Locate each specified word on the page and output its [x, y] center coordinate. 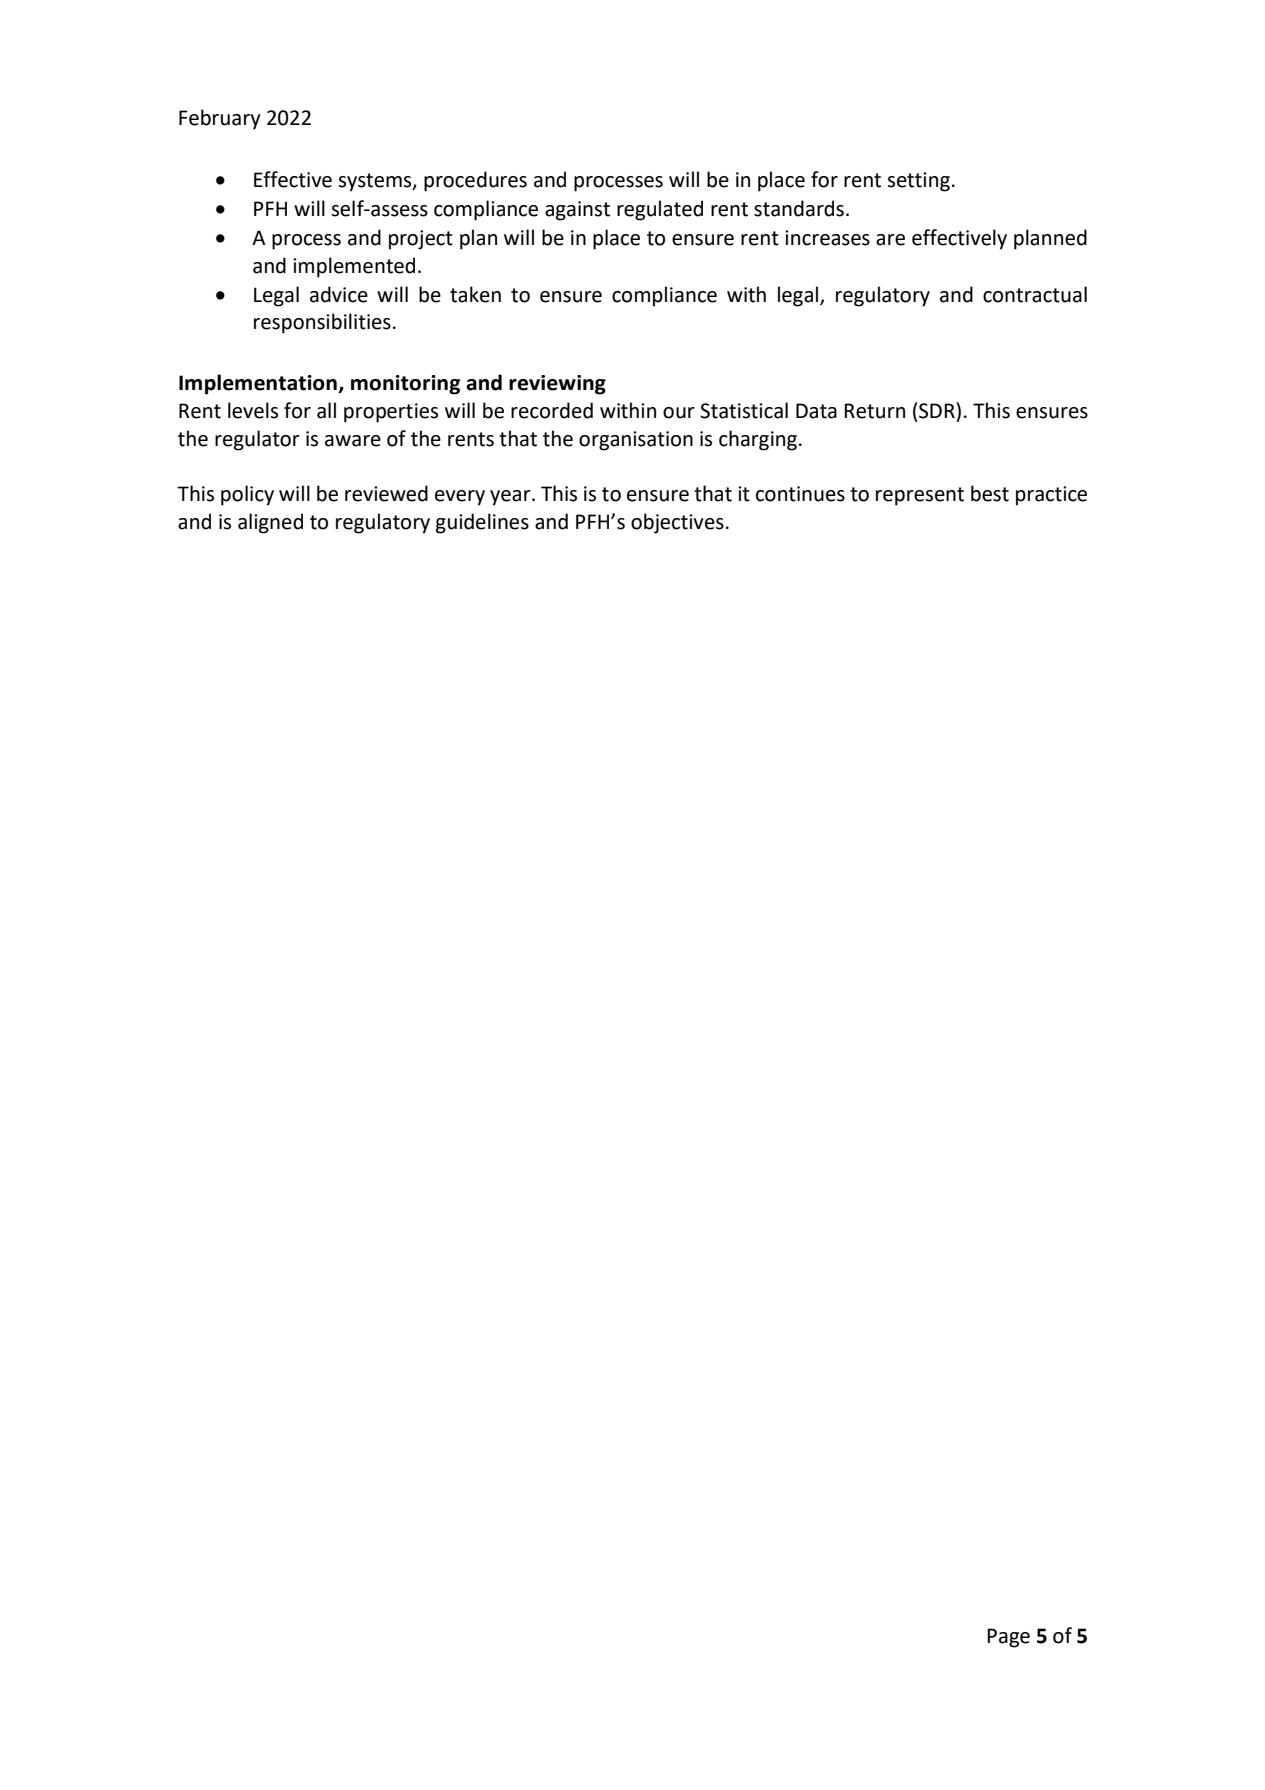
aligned [270, 523]
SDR [938, 410]
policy [247, 495]
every [460, 498]
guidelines [482, 523]
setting [918, 182]
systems [376, 182]
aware [353, 441]
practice [1051, 496]
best [990, 493]
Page [1008, 1638]
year [511, 498]
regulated [660, 210]
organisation [636, 441]
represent [920, 496]
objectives [677, 523]
